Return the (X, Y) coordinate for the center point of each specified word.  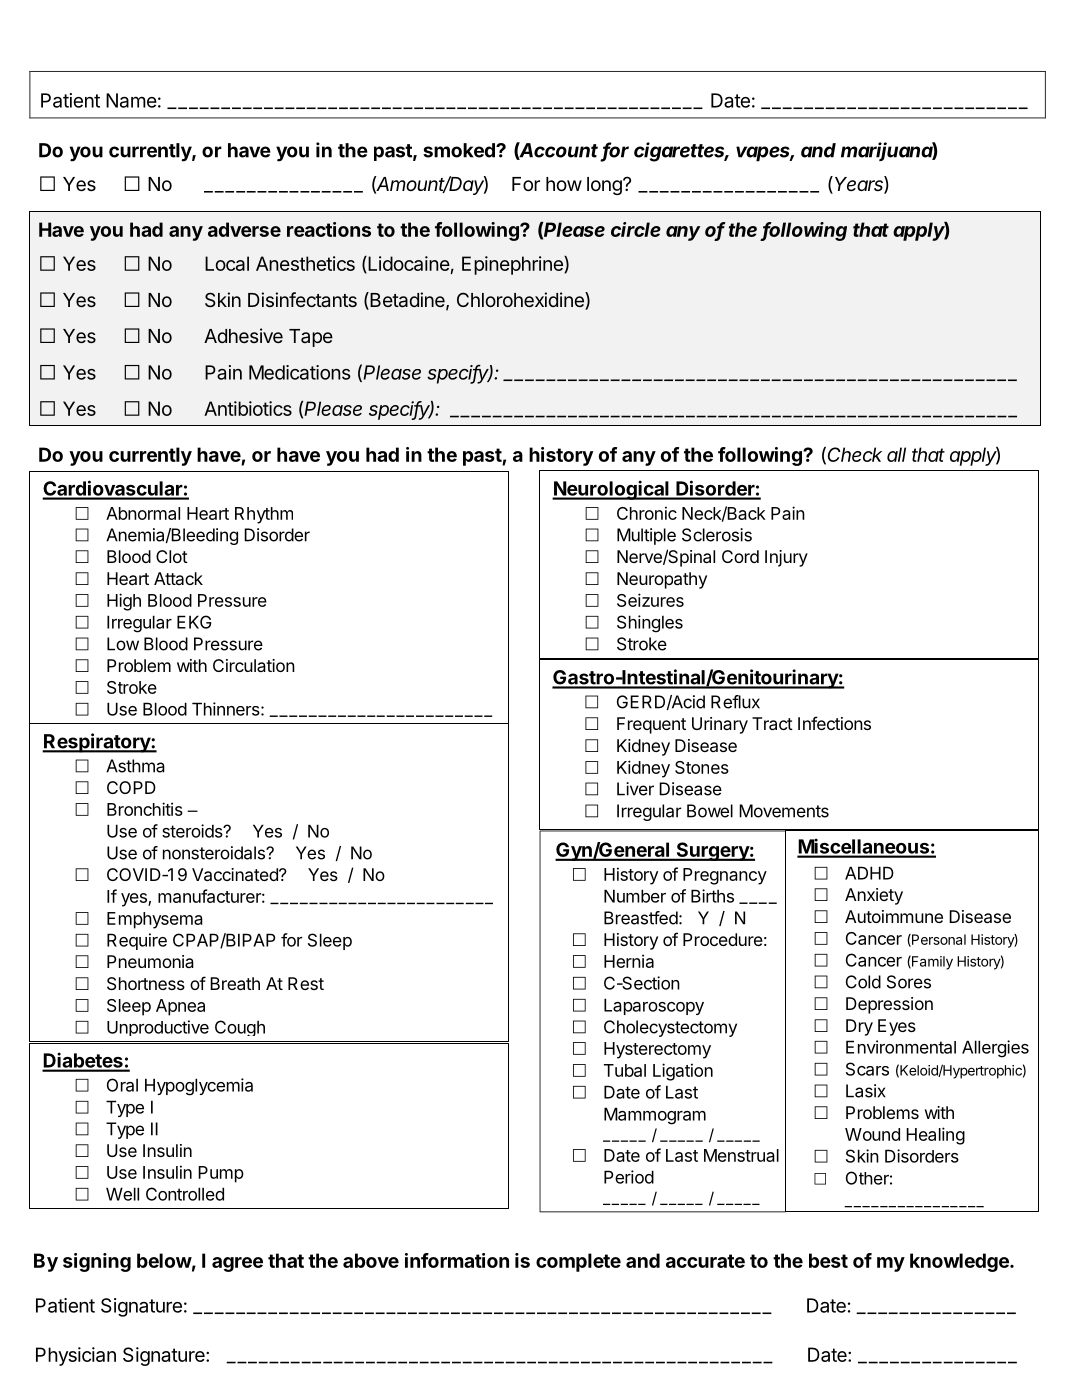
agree (237, 1264)
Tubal (625, 1070)
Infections (834, 723)
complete (578, 1262)
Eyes (897, 1027)
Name (131, 100)
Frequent (651, 725)
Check (855, 454)
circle (636, 229)
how (564, 184)
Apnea (180, 1007)
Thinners (226, 709)
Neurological (611, 490)
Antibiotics (248, 408)
